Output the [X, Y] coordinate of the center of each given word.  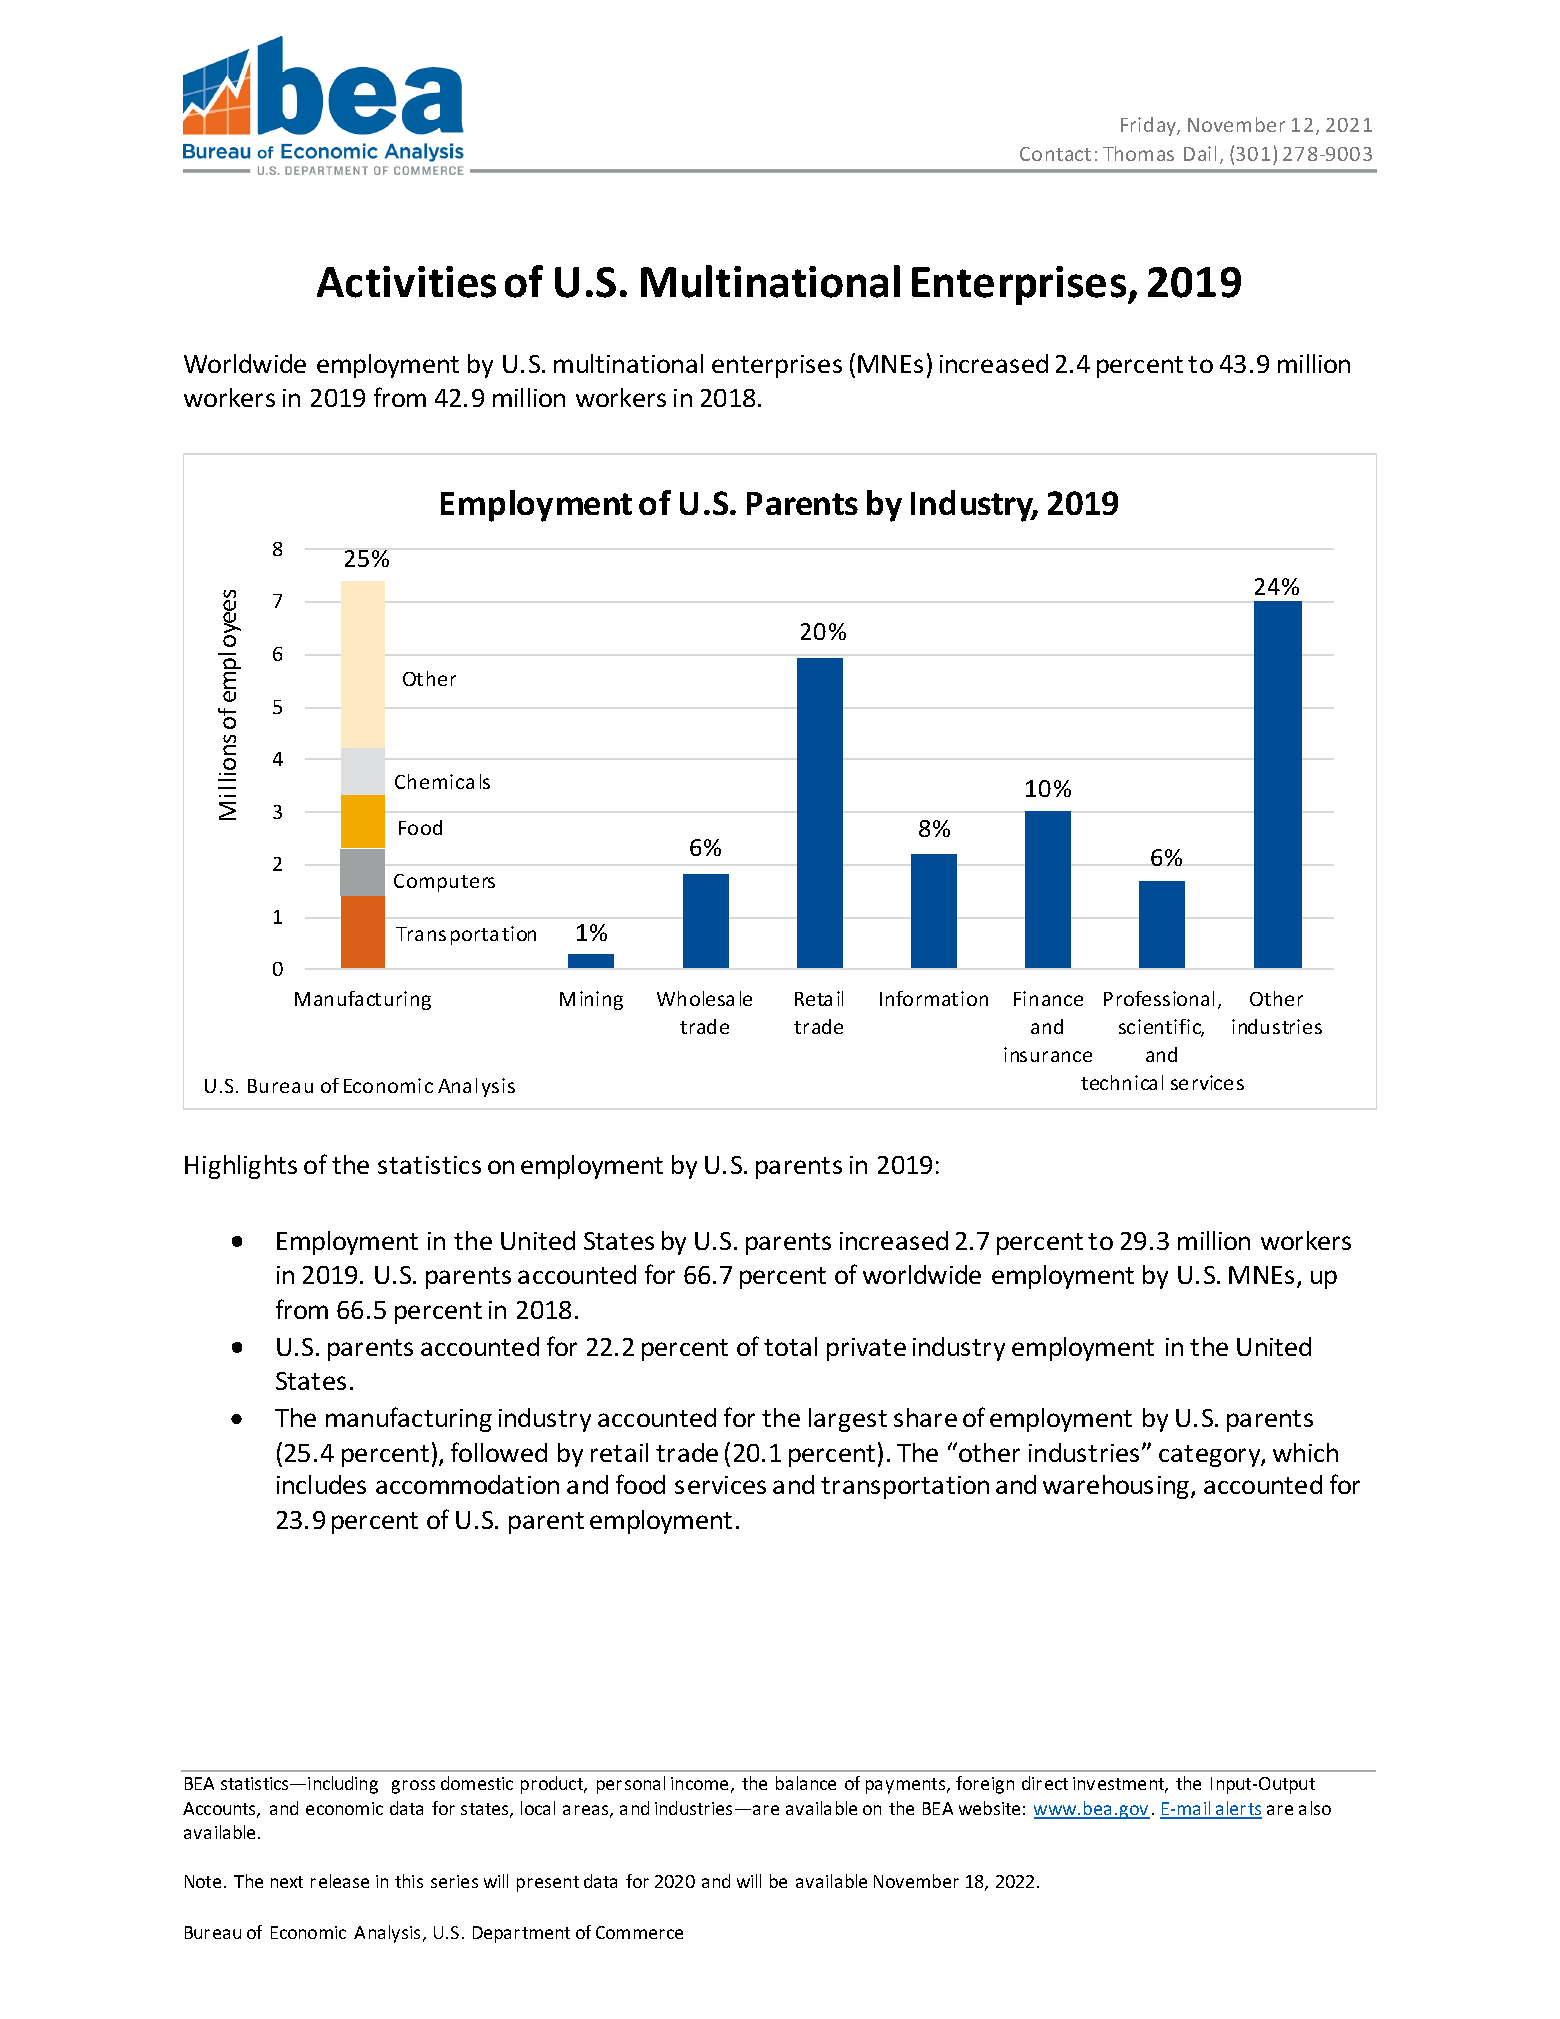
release [340, 1881]
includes [321, 1484]
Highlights [241, 1167]
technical [1122, 1082]
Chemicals [442, 781]
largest [848, 1420]
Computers [444, 883]
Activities [406, 282]
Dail [1200, 153]
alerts [1238, 1809]
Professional [1159, 998]
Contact [1055, 154]
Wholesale [704, 998]
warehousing [1117, 1487]
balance [806, 1783]
